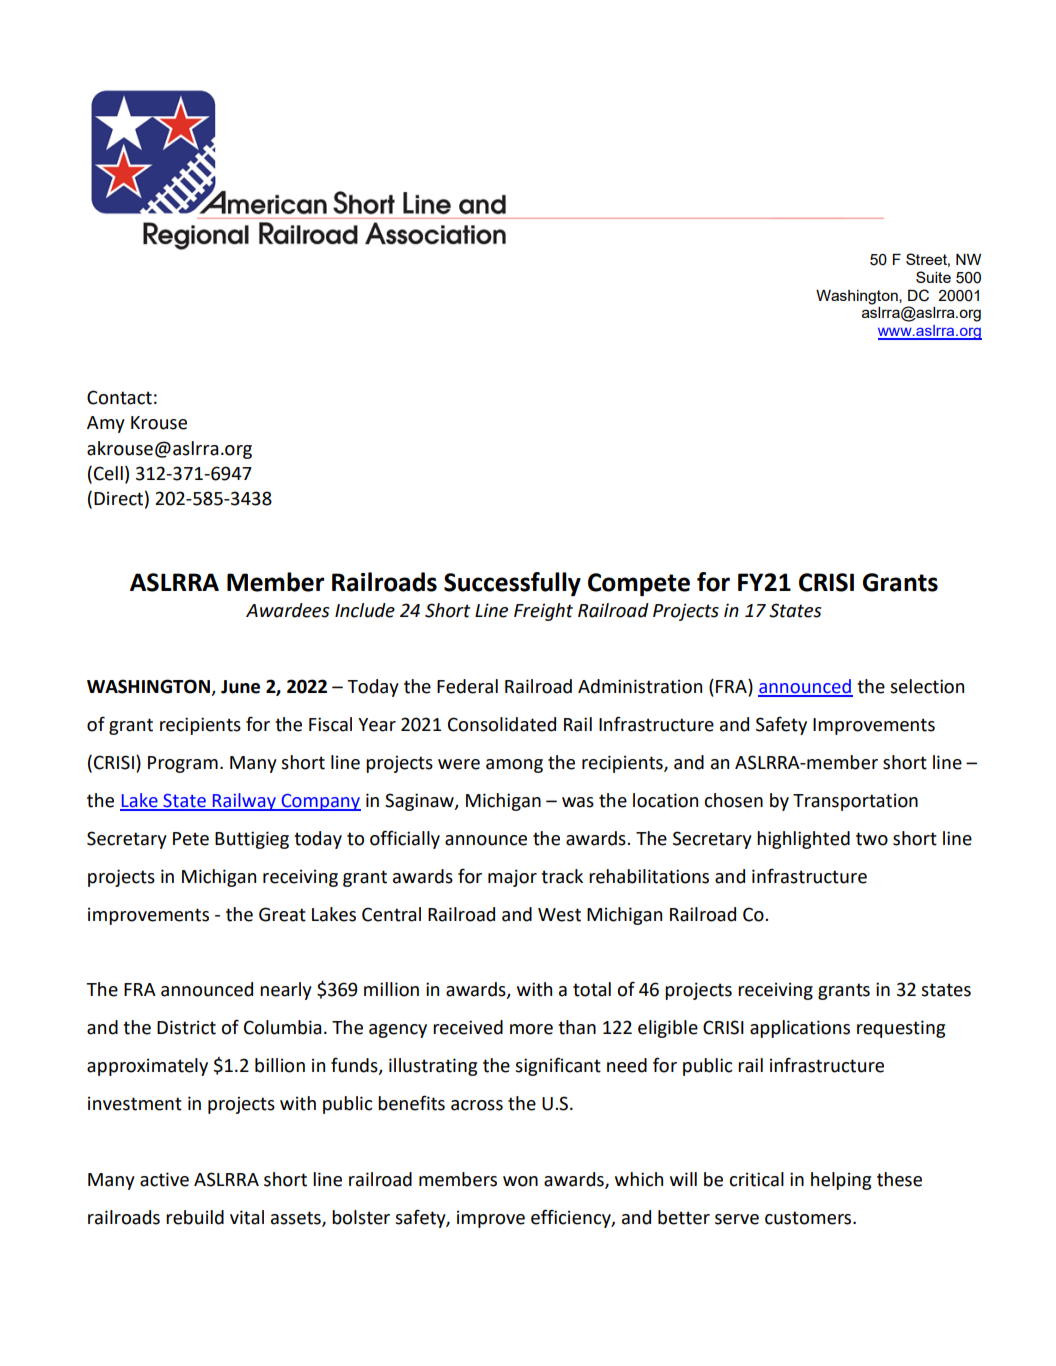 The image size is (1056, 1366). I want to click on active, so click(164, 1179).
